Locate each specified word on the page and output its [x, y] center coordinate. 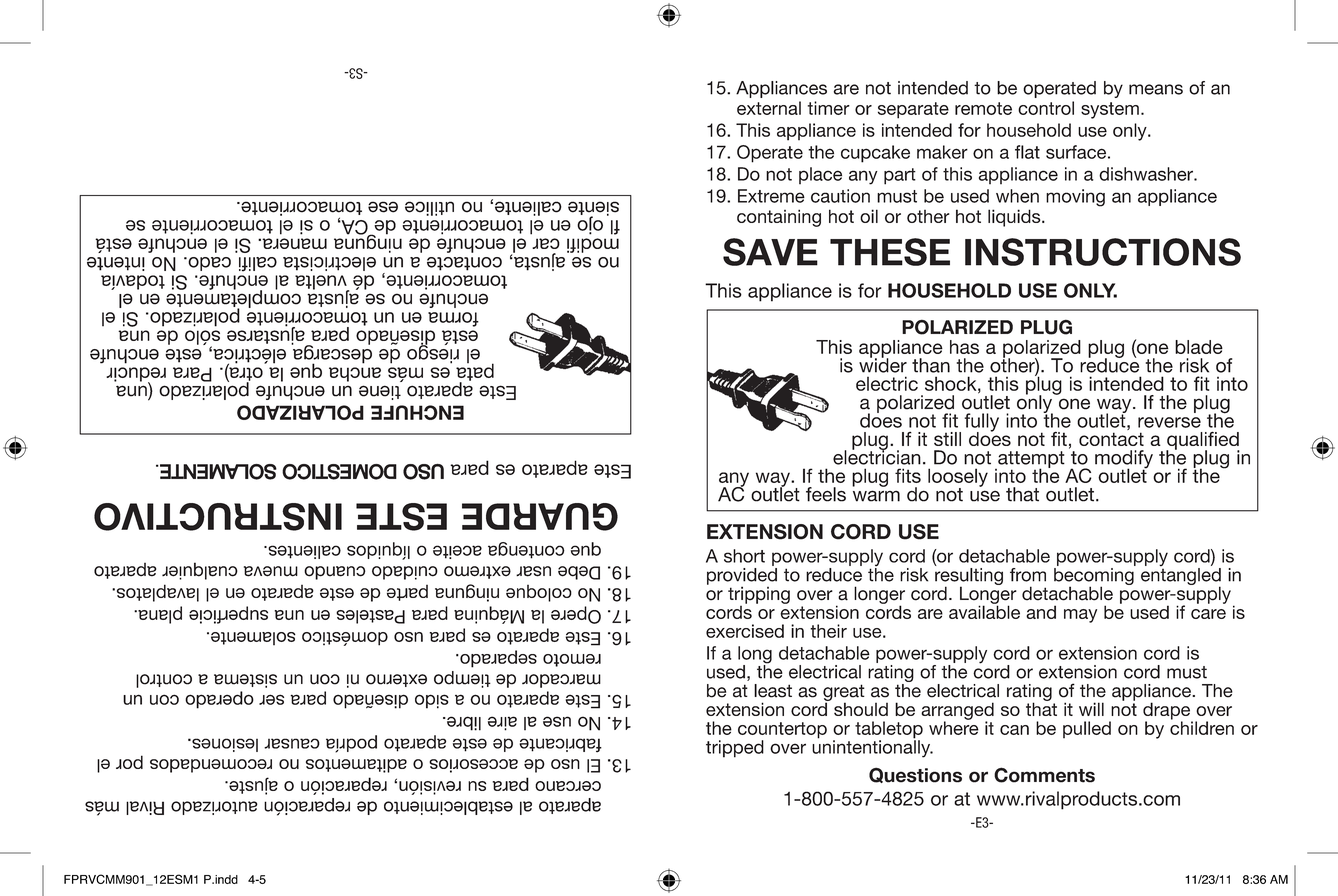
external [769, 108]
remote [983, 108]
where [954, 727]
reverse [1169, 422]
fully [982, 423]
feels [826, 494]
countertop [782, 731]
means [1156, 89]
